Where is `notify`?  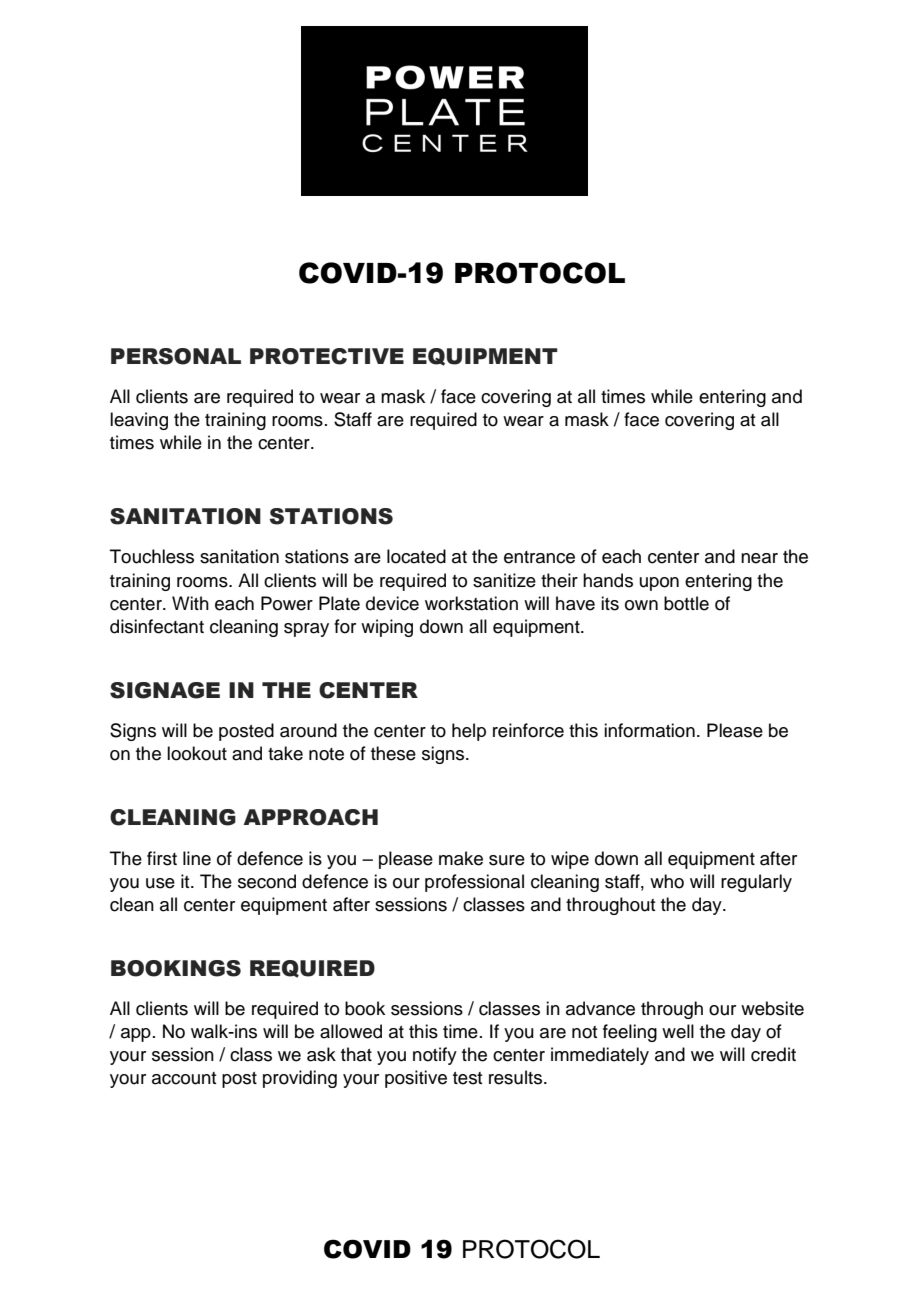 notify is located at coordinates (435, 1056).
